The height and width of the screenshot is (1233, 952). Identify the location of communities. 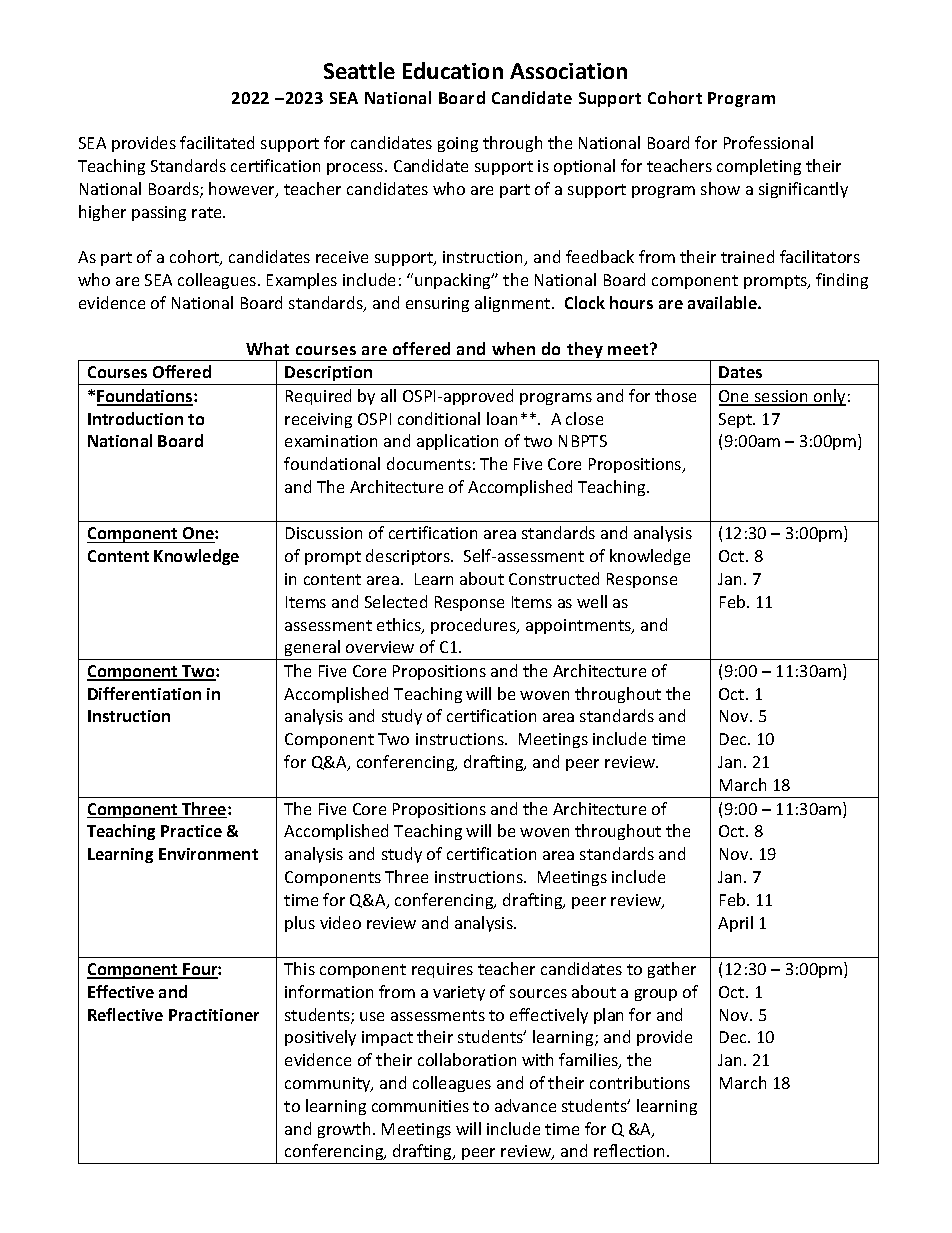
(420, 1106).
